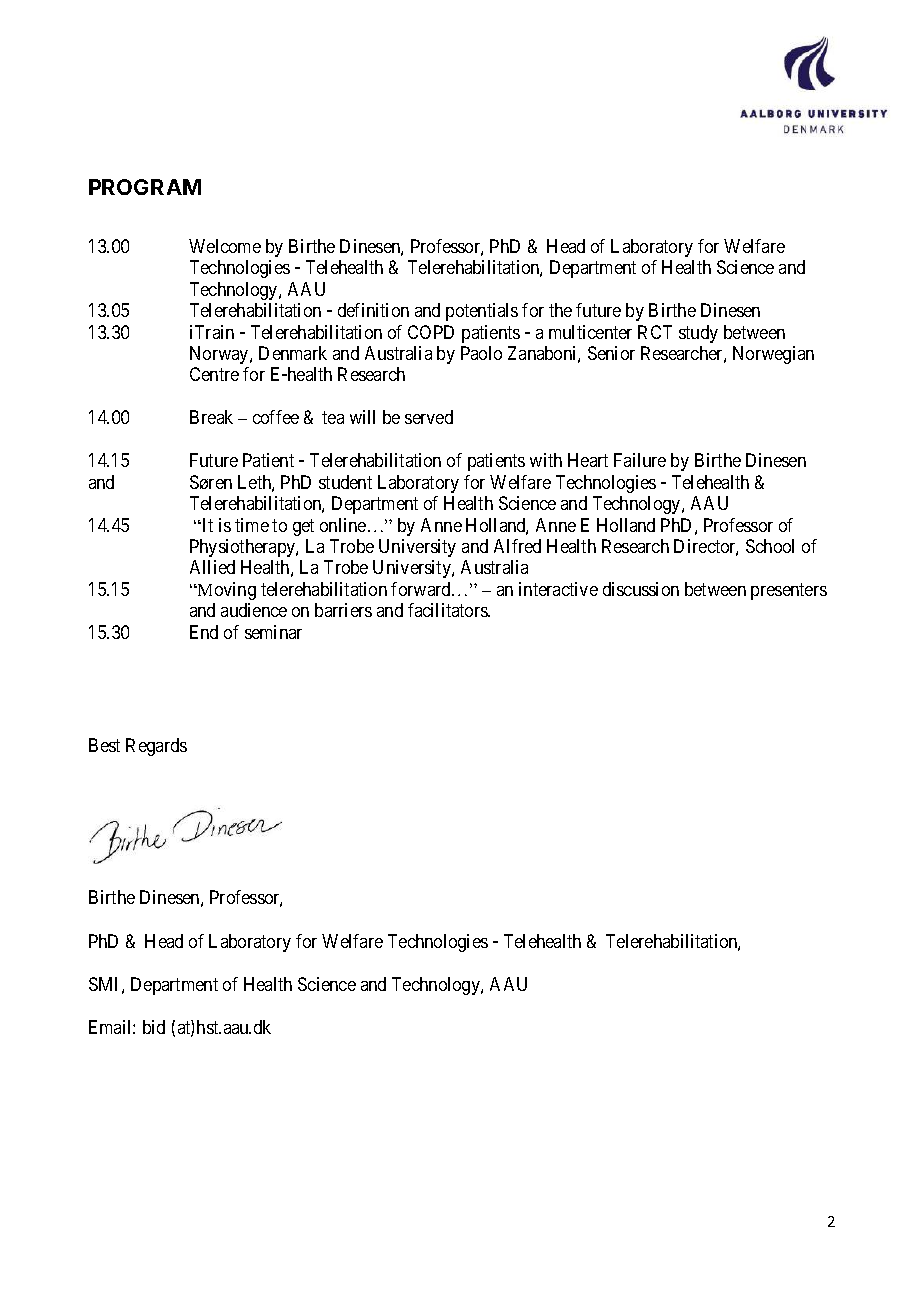 Image resolution: width=924 pixels, height=1308 pixels. Describe the element at coordinates (641, 589) in the screenshot. I see `discussion` at that location.
